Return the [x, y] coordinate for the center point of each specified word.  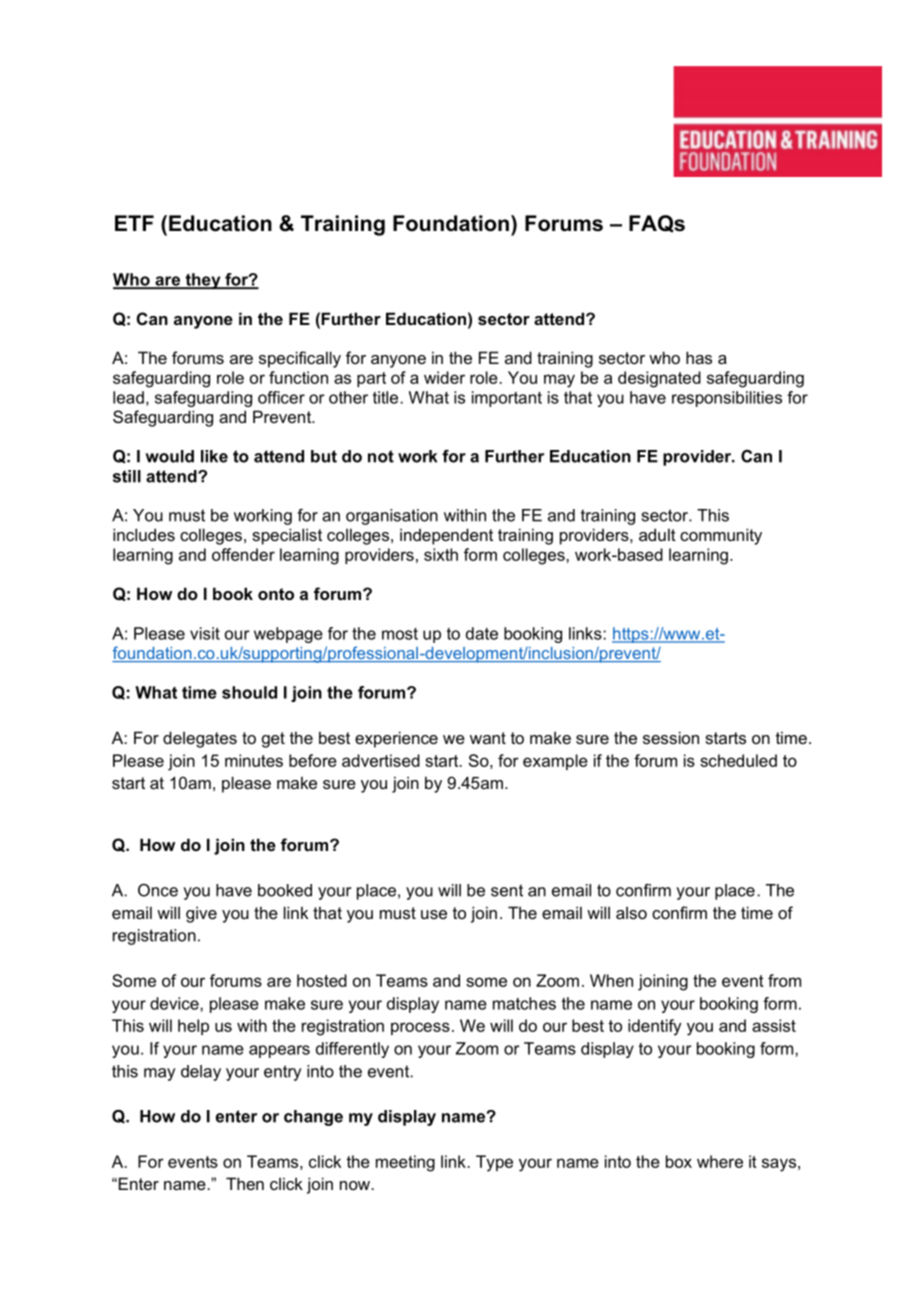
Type [494, 1163]
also [631, 912]
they [203, 281]
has [699, 357]
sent [507, 890]
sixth [441, 554]
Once [158, 890]
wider [444, 377]
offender [243, 554]
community [721, 536]
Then [245, 1183]
